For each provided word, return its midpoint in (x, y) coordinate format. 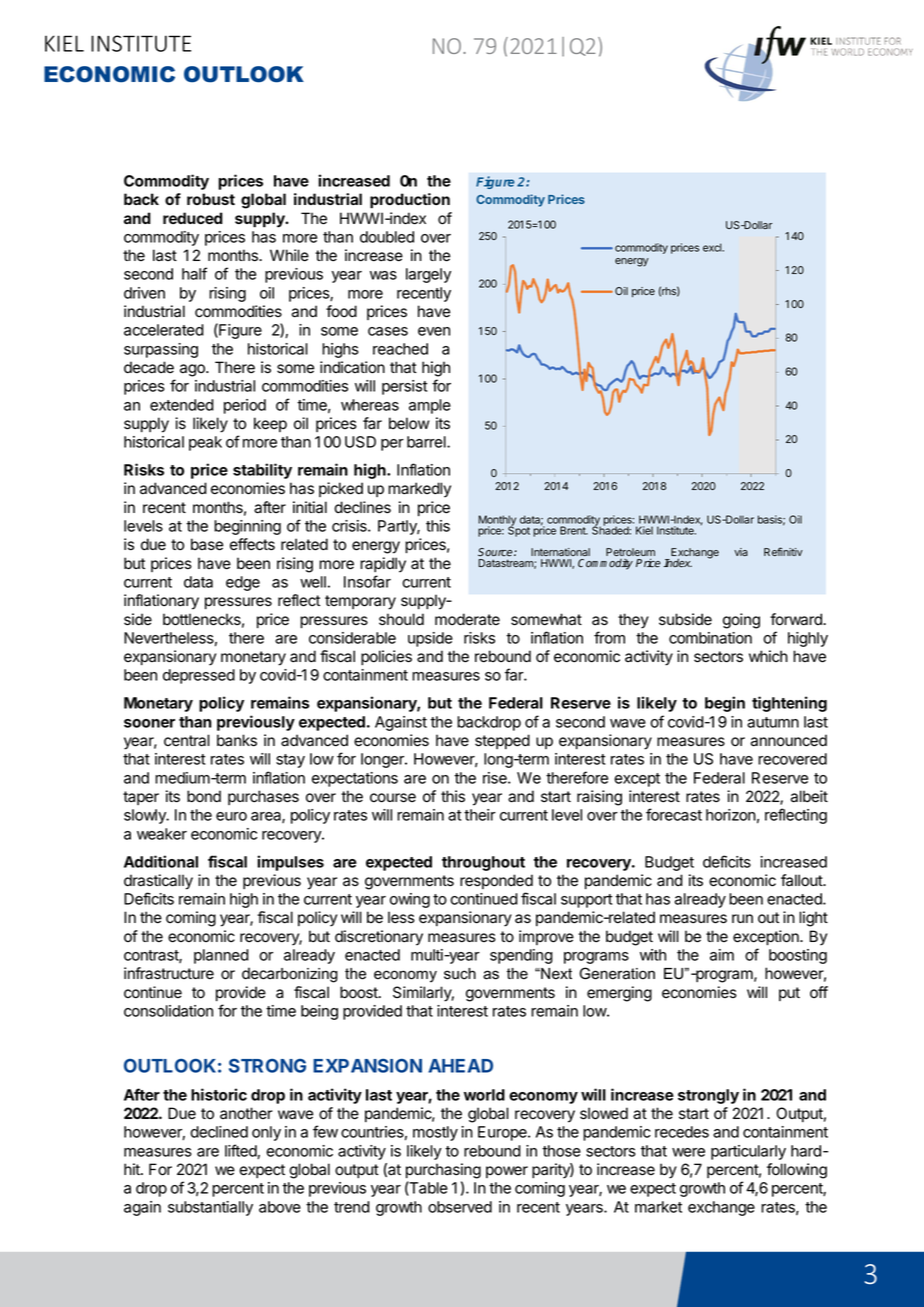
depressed (199, 676)
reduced (193, 218)
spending (521, 956)
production (410, 201)
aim (722, 955)
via (741, 552)
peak (205, 443)
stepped (502, 741)
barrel (427, 442)
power (507, 1172)
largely (428, 275)
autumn (773, 722)
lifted (241, 1151)
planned (221, 956)
